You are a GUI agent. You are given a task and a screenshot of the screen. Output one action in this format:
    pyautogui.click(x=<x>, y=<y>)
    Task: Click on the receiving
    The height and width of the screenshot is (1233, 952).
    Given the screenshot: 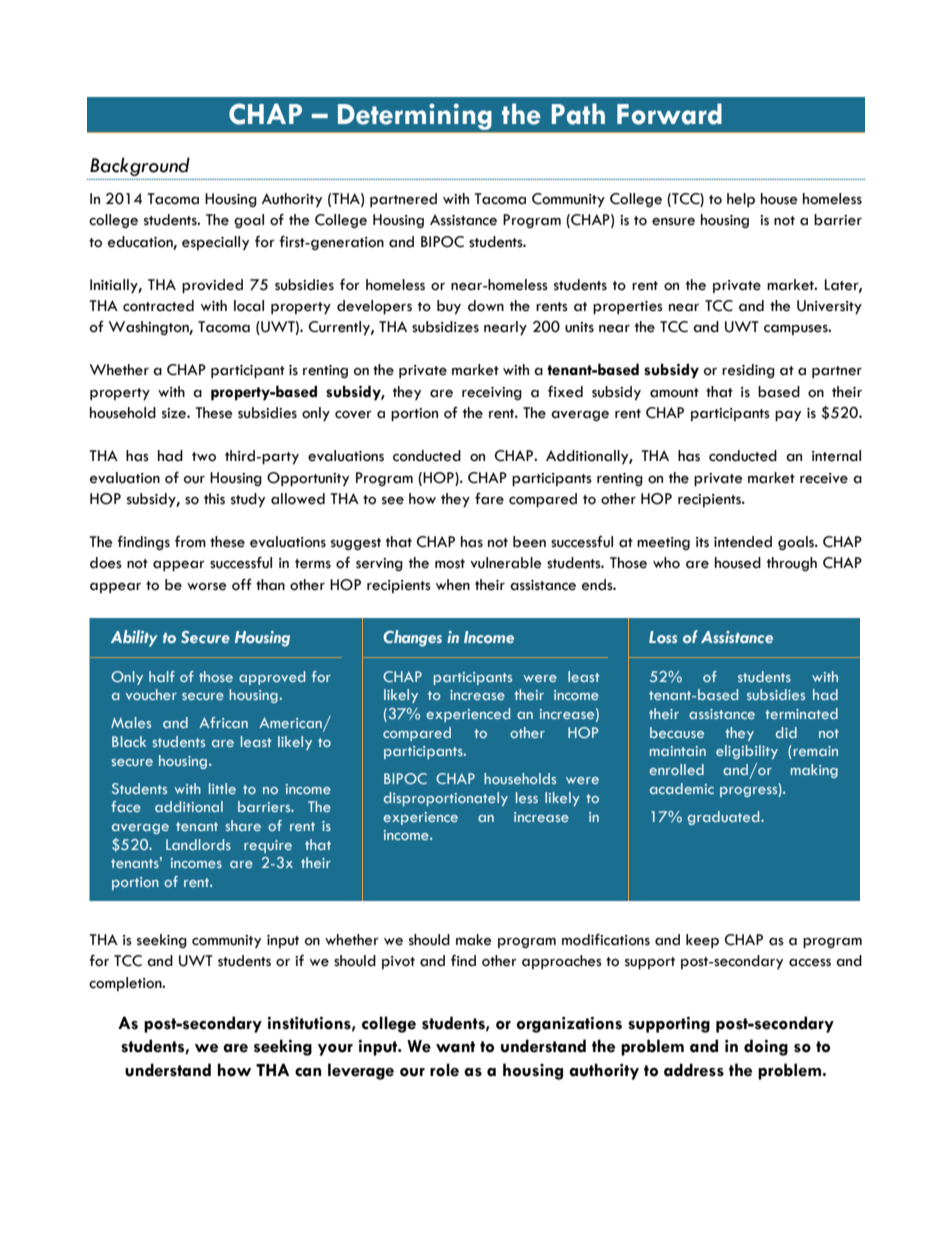 What is the action you would take?
    pyautogui.click(x=492, y=393)
